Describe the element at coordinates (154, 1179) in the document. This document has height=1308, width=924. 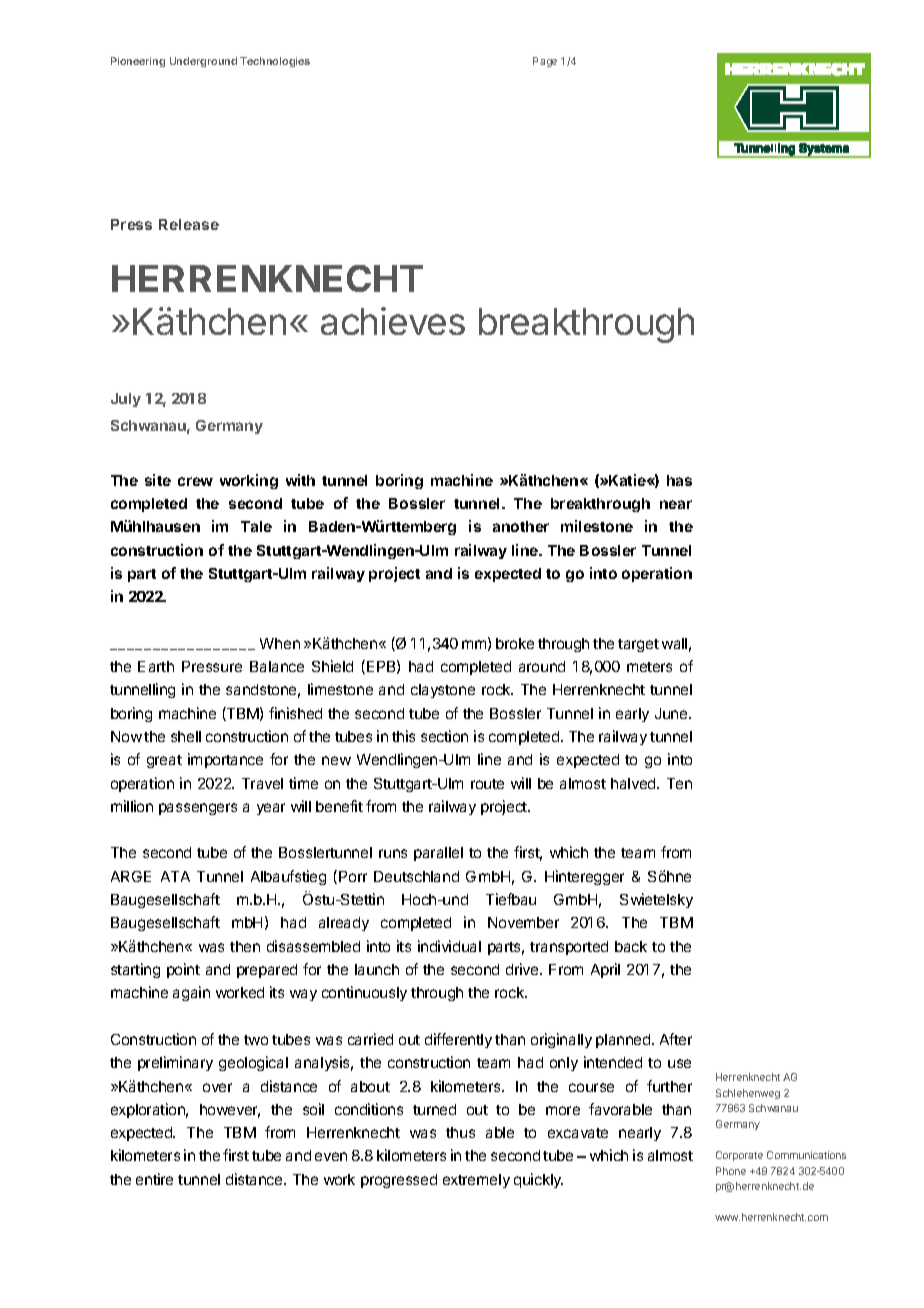
I see `entire` at that location.
